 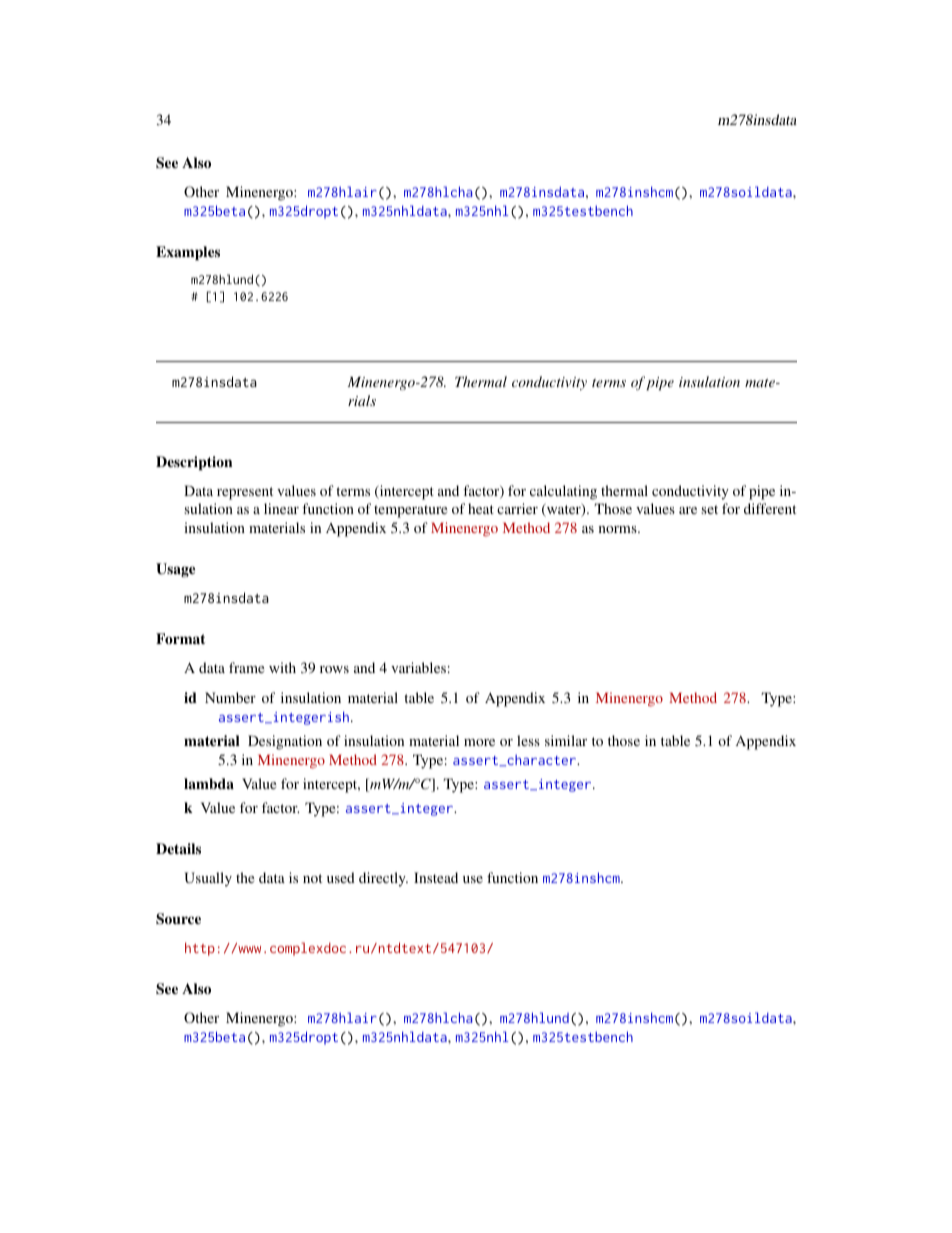 I want to click on Instead, so click(x=436, y=877).
